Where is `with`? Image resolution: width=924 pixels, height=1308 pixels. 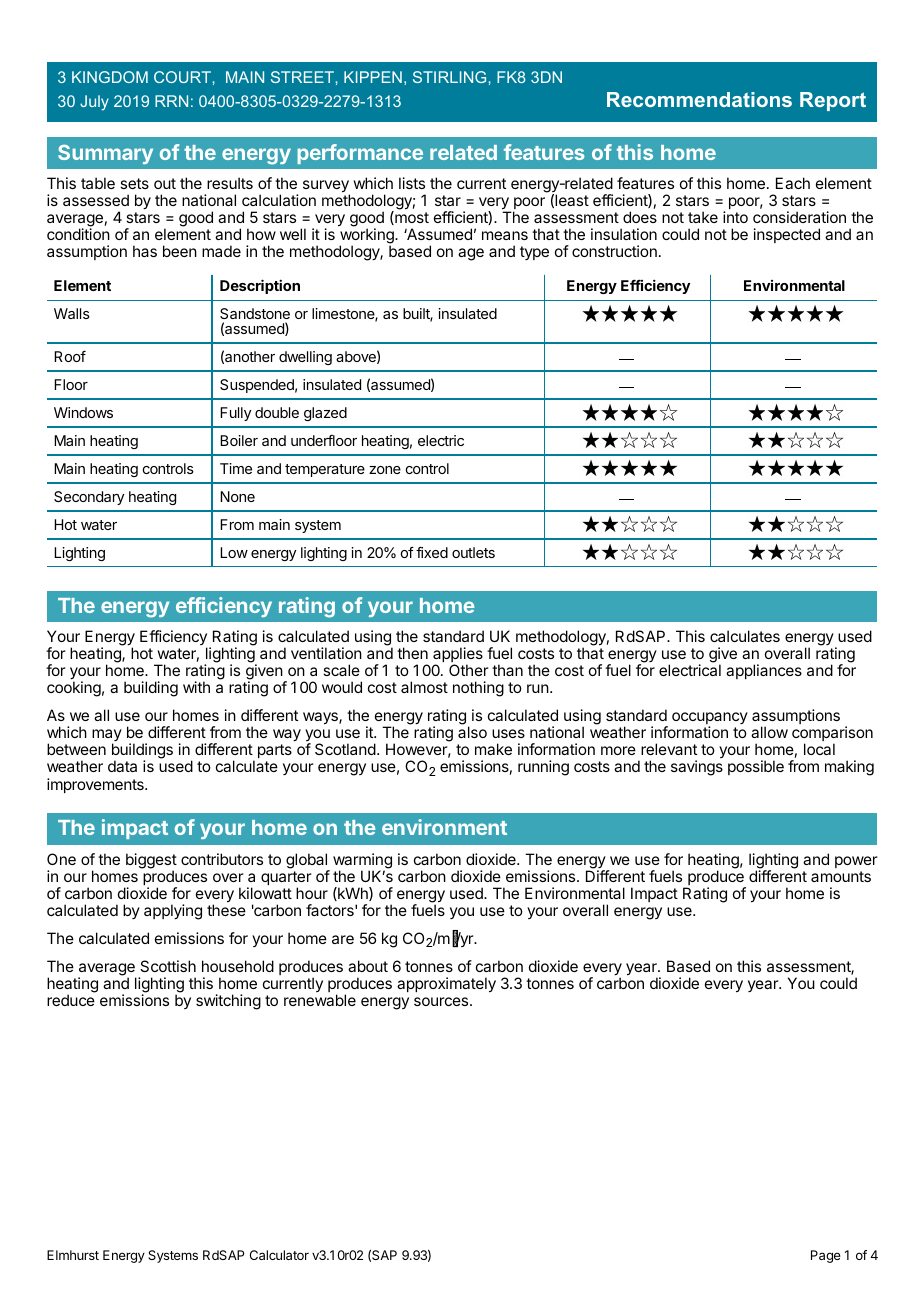
with is located at coordinates (196, 687).
